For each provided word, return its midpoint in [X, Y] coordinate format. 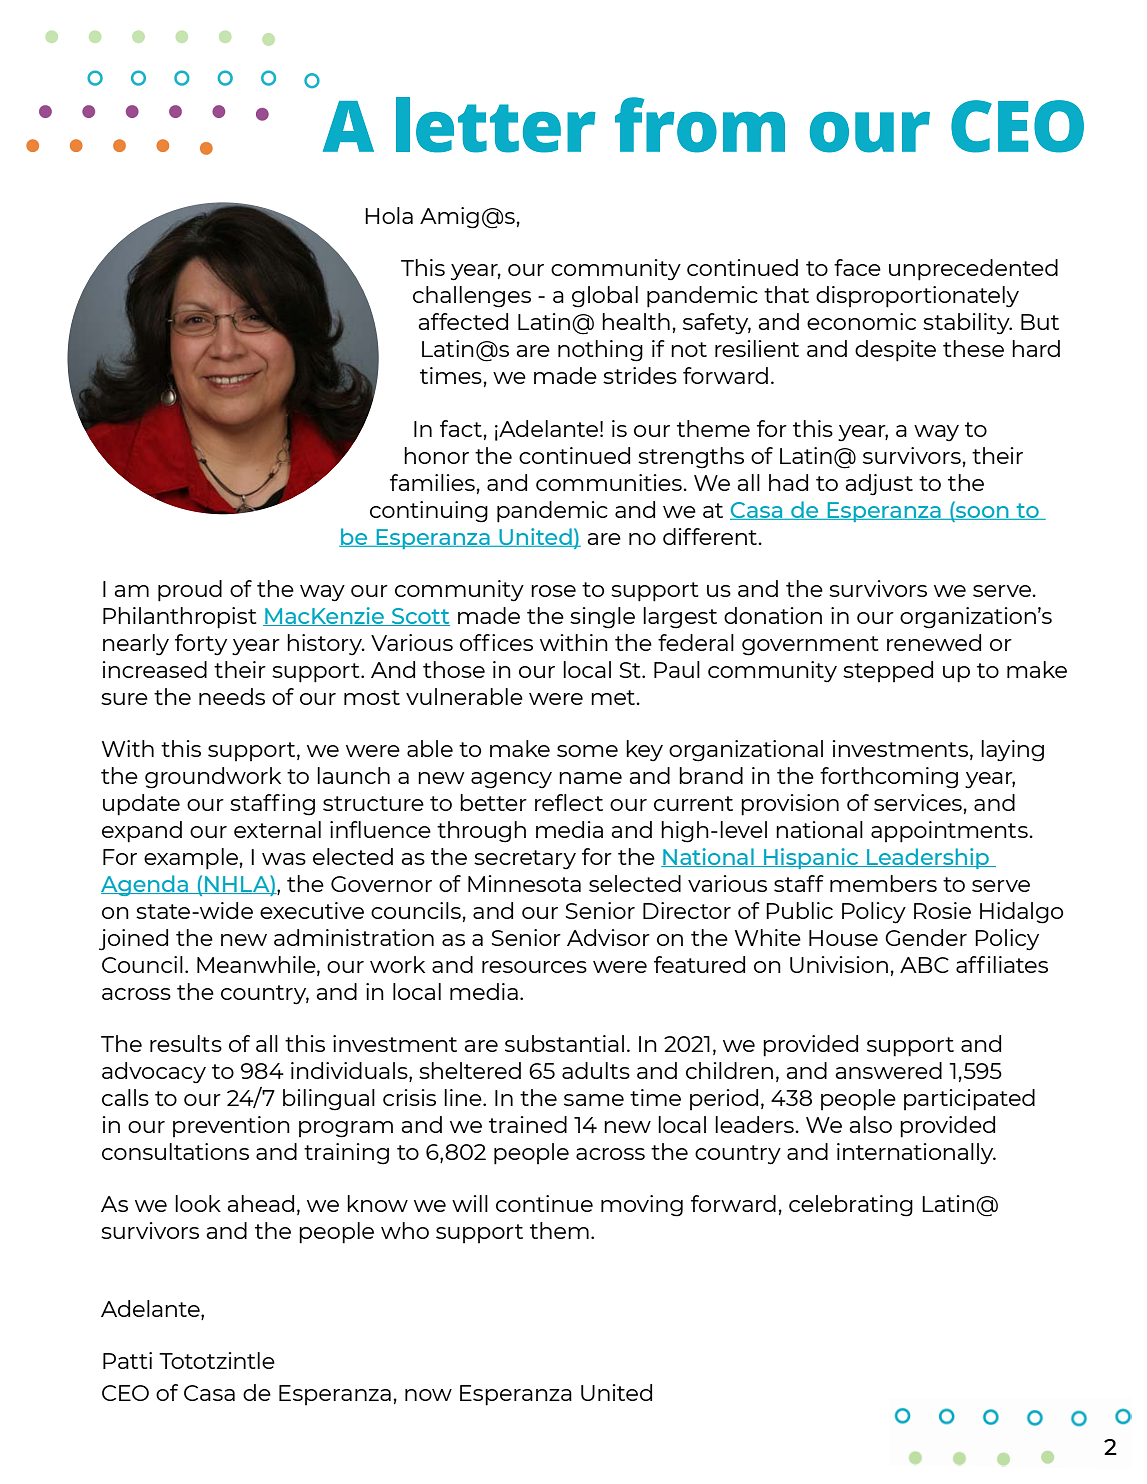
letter [496, 125]
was [284, 859]
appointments [950, 832]
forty [201, 645]
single [602, 618]
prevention [231, 1127]
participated [969, 1100]
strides [640, 375]
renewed [934, 642]
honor [436, 455]
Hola [389, 215]
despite [895, 351]
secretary [525, 860]
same [594, 1100]
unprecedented [973, 270]
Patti [127, 1360]
